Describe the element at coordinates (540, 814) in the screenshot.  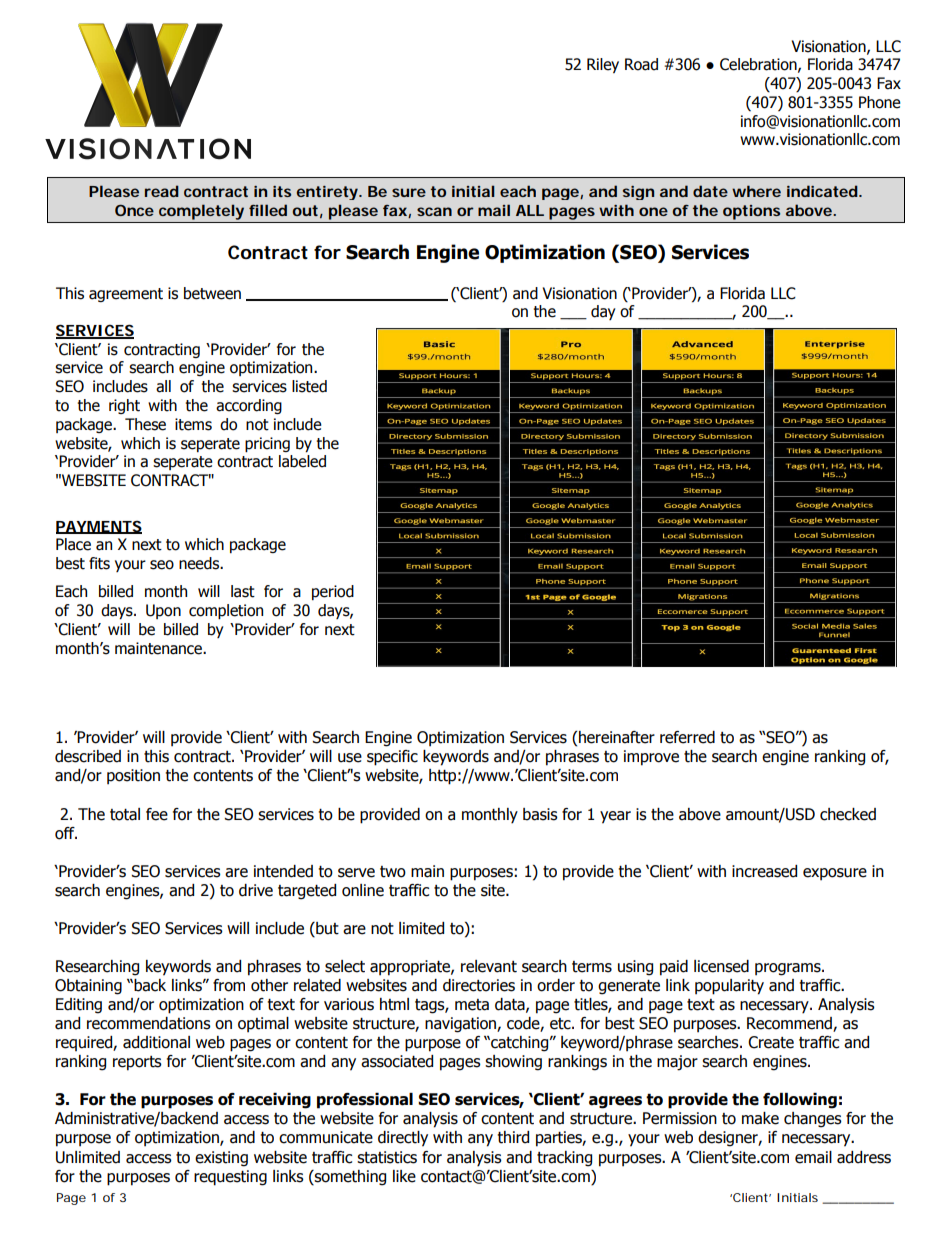
I see `basis` at that location.
